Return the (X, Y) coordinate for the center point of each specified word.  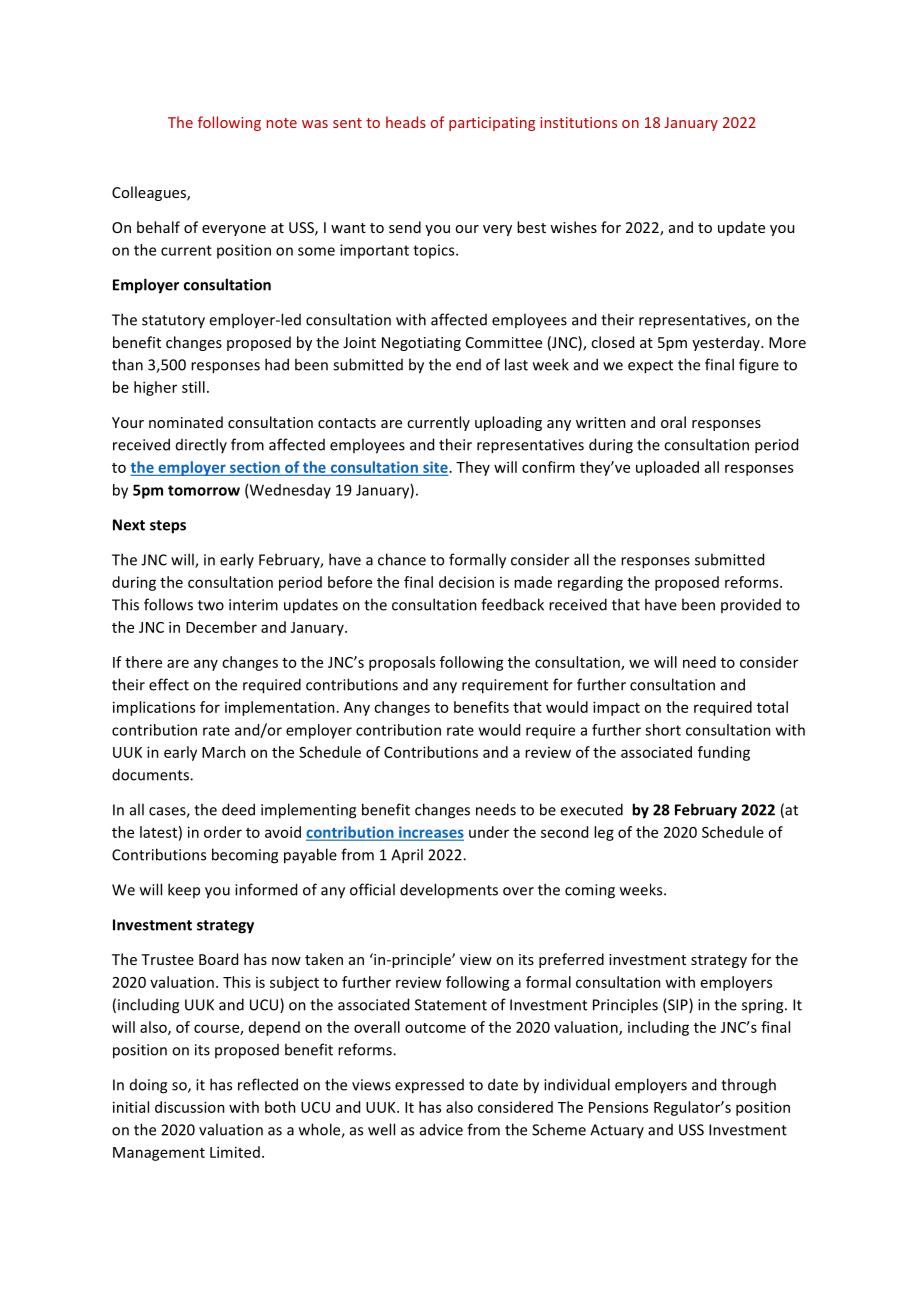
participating (492, 124)
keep (184, 890)
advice (441, 1129)
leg (604, 833)
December (221, 627)
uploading (508, 423)
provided (751, 605)
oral (673, 422)
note (282, 123)
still (193, 387)
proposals (402, 663)
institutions (578, 122)
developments (449, 891)
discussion (190, 1107)
